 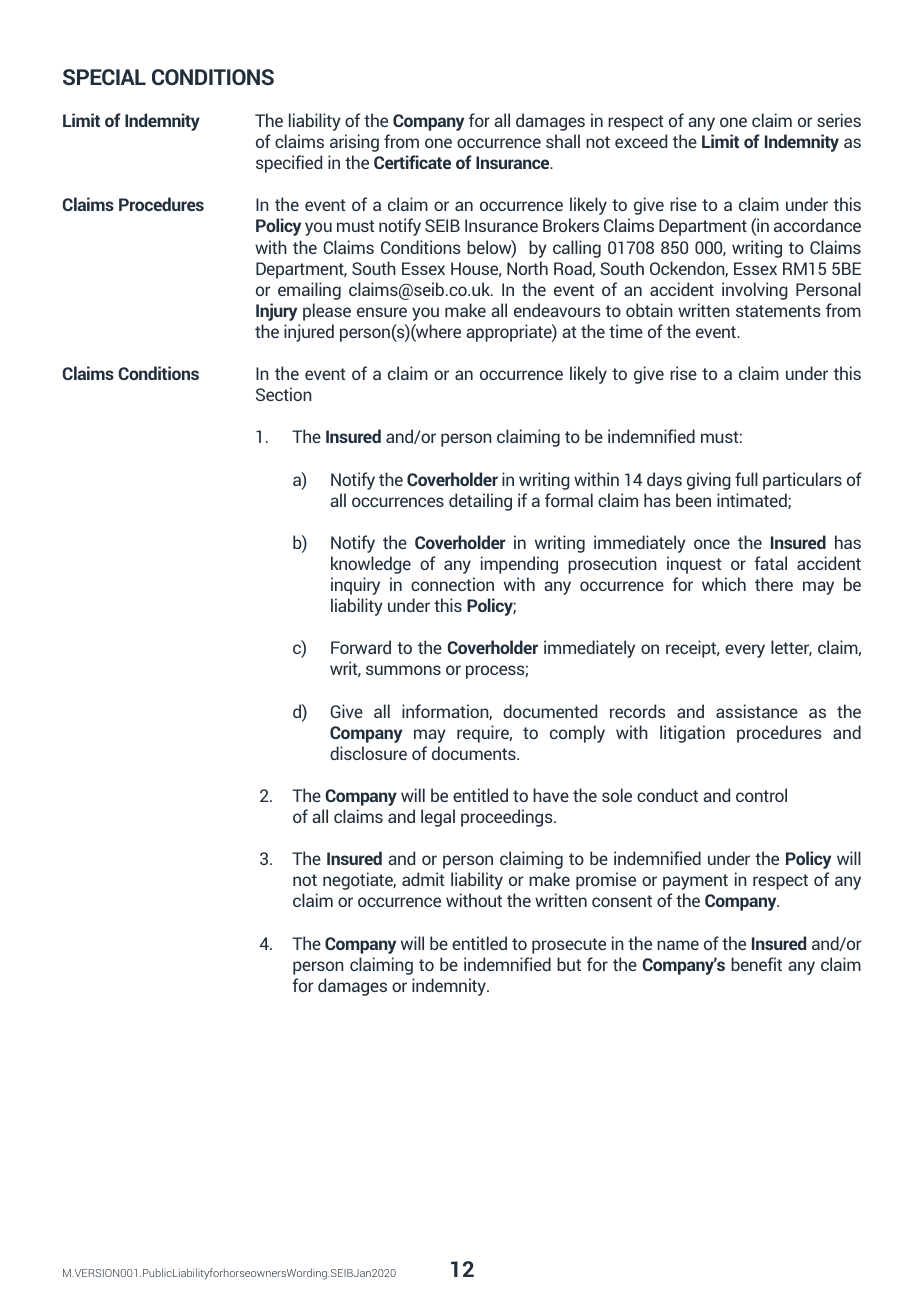 I want to click on knowledge, so click(x=371, y=565).
